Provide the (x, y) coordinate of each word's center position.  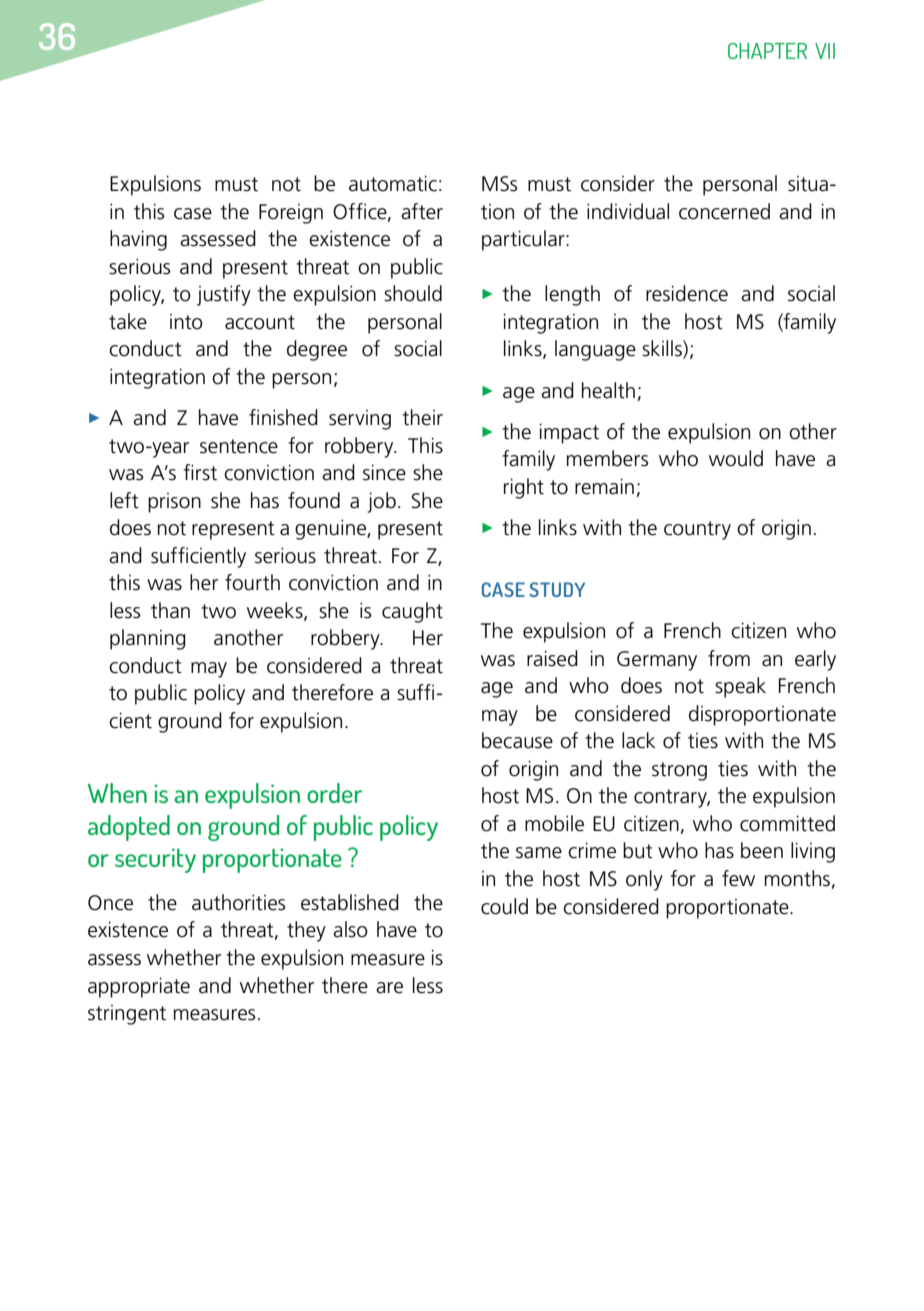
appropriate (139, 987)
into (186, 321)
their (422, 417)
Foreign (291, 213)
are (389, 988)
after (422, 211)
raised (552, 658)
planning (148, 639)
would (736, 458)
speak (740, 687)
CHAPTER (767, 51)
